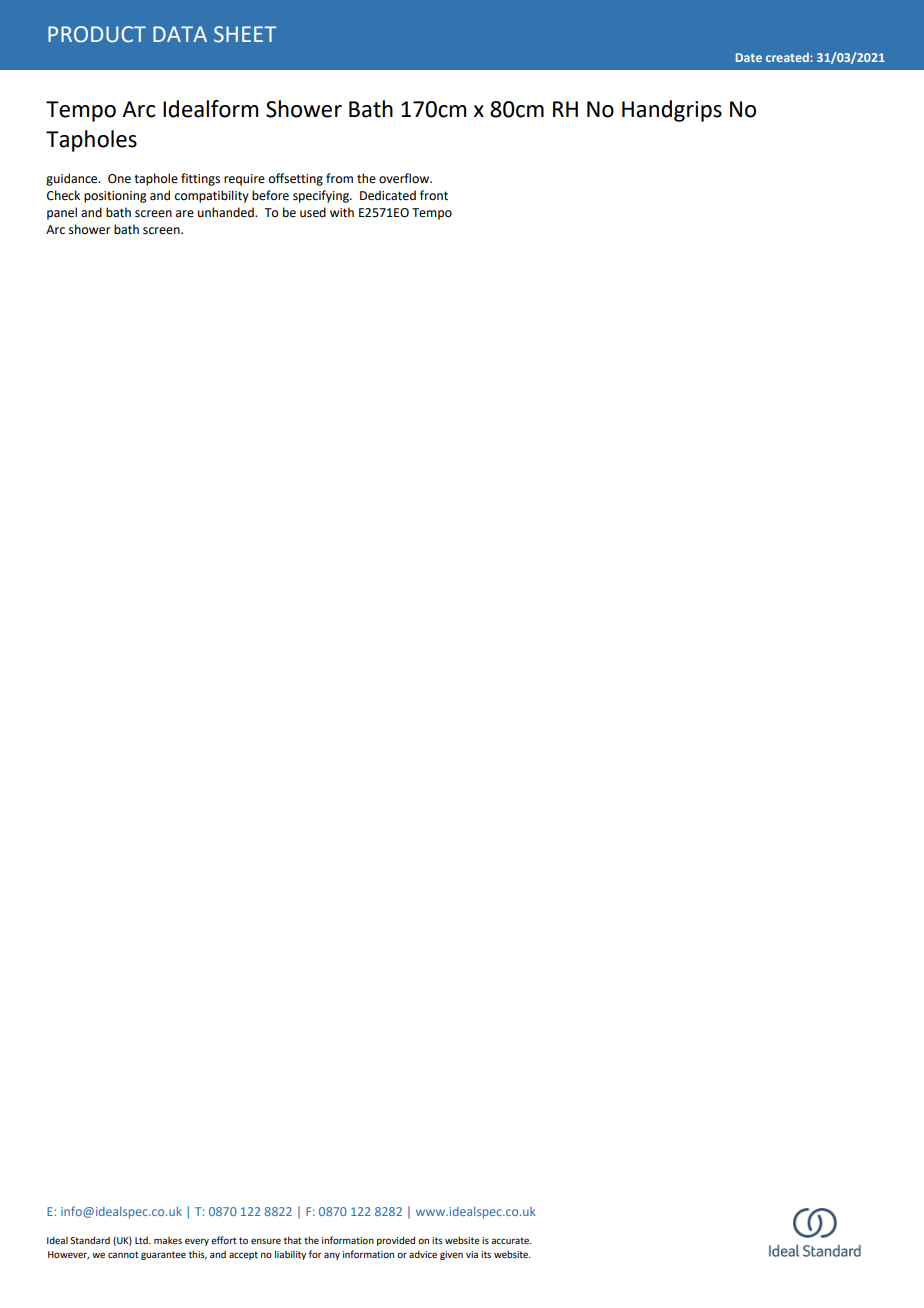 This document has width=924, height=1308. Describe the element at coordinates (142, 1240) in the document. I see `Ltd` at that location.
